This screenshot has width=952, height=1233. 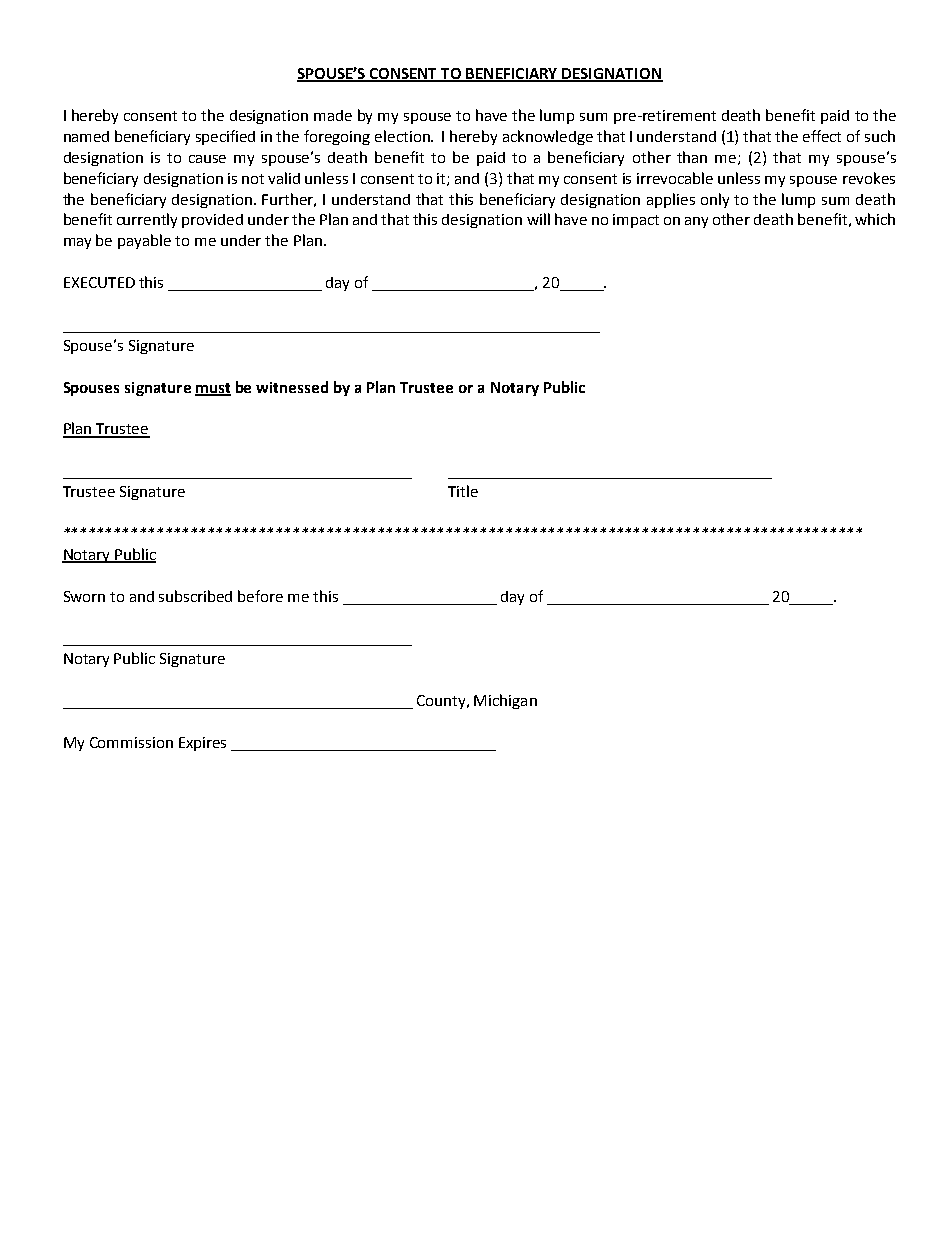 What do you see at coordinates (99, 282) in the screenshot?
I see `EXECUTED` at bounding box center [99, 282].
